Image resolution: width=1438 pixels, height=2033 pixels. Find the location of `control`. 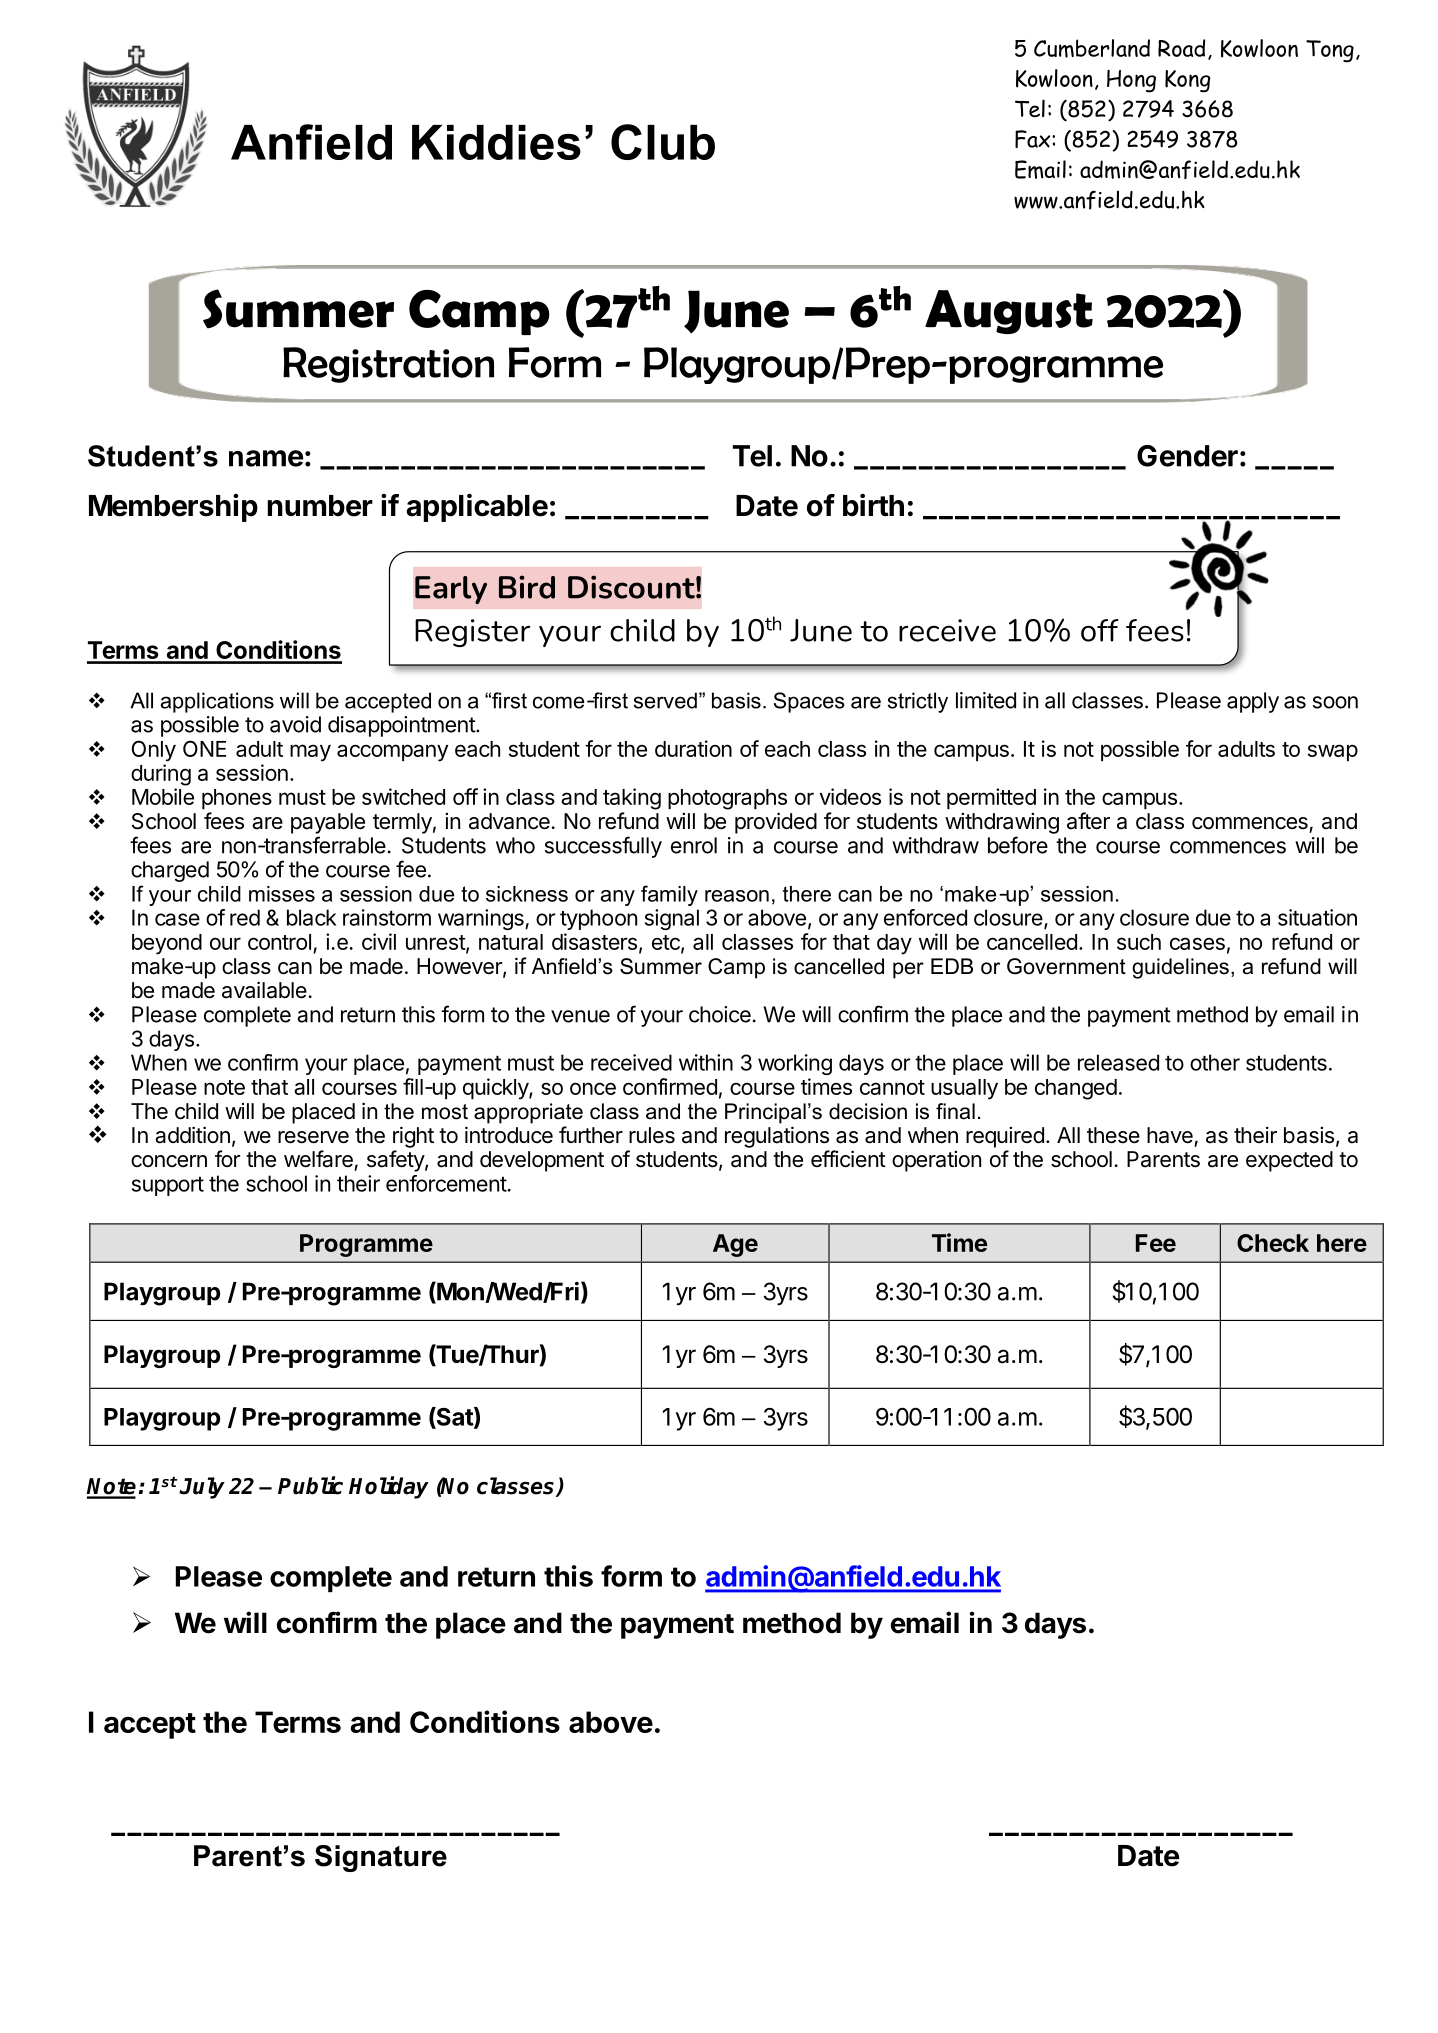

control is located at coordinates (279, 942).
